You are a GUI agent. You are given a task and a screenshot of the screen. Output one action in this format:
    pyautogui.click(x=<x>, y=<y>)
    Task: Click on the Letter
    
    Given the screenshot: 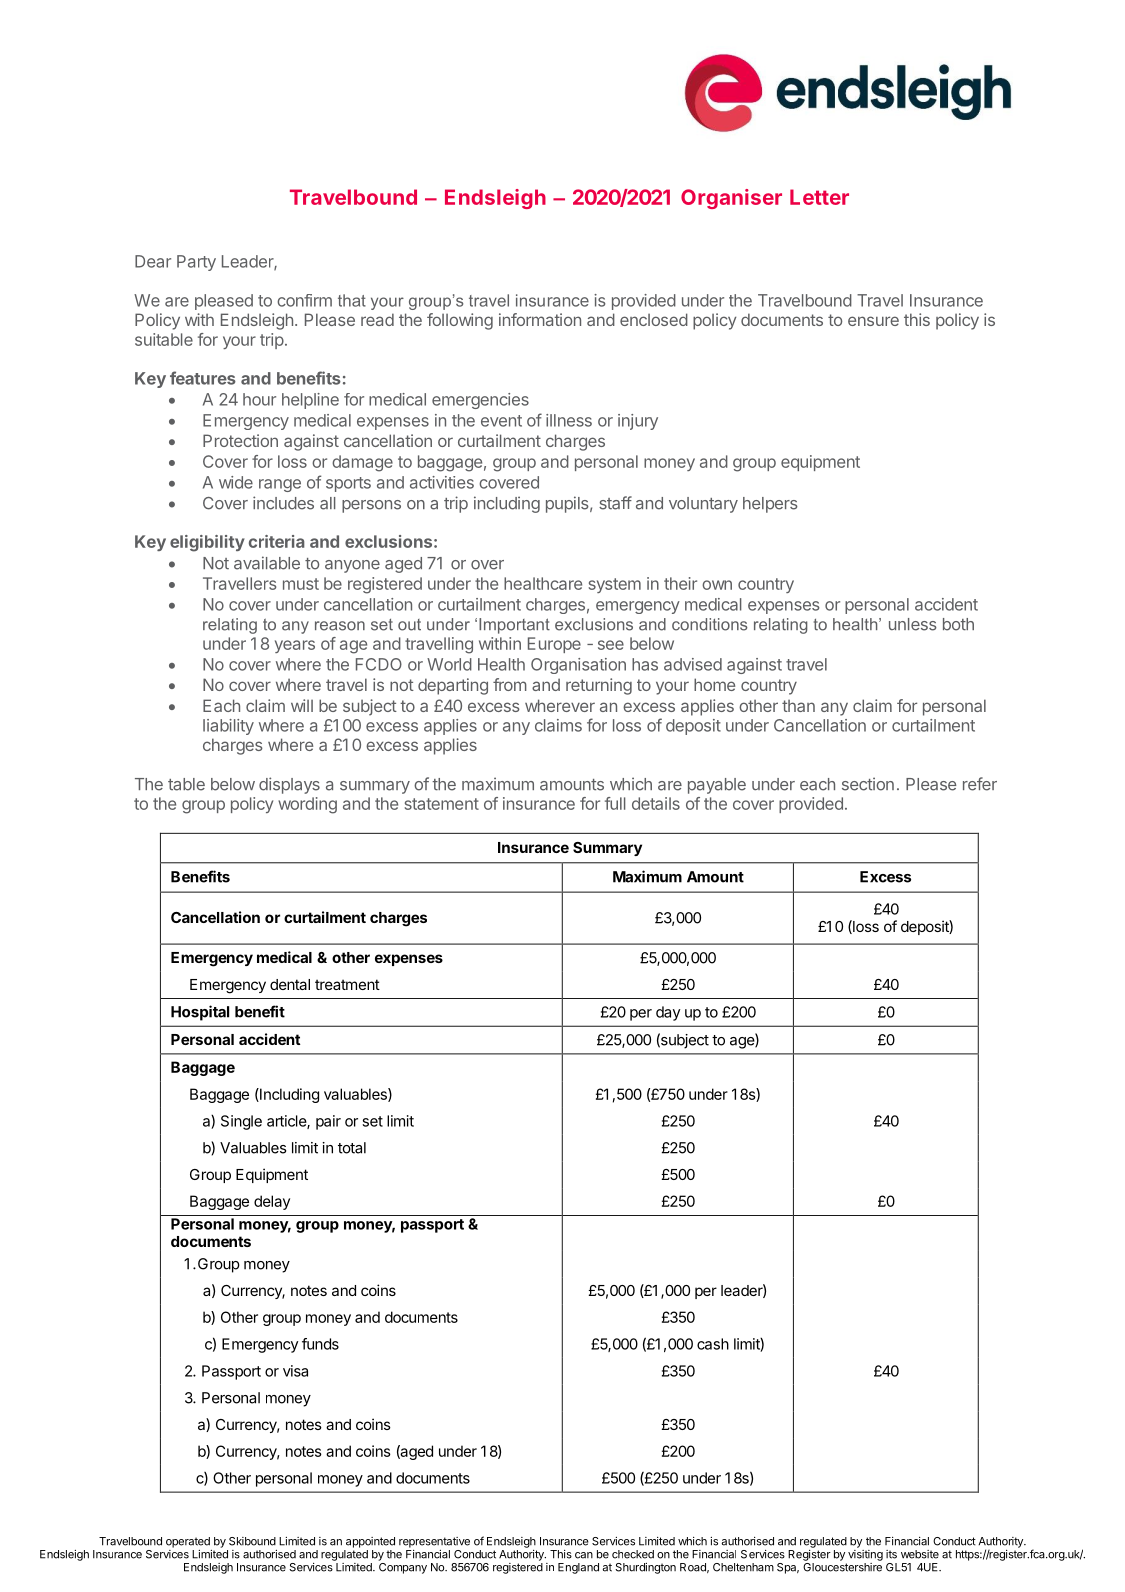 What is the action you would take?
    pyautogui.click(x=819, y=197)
